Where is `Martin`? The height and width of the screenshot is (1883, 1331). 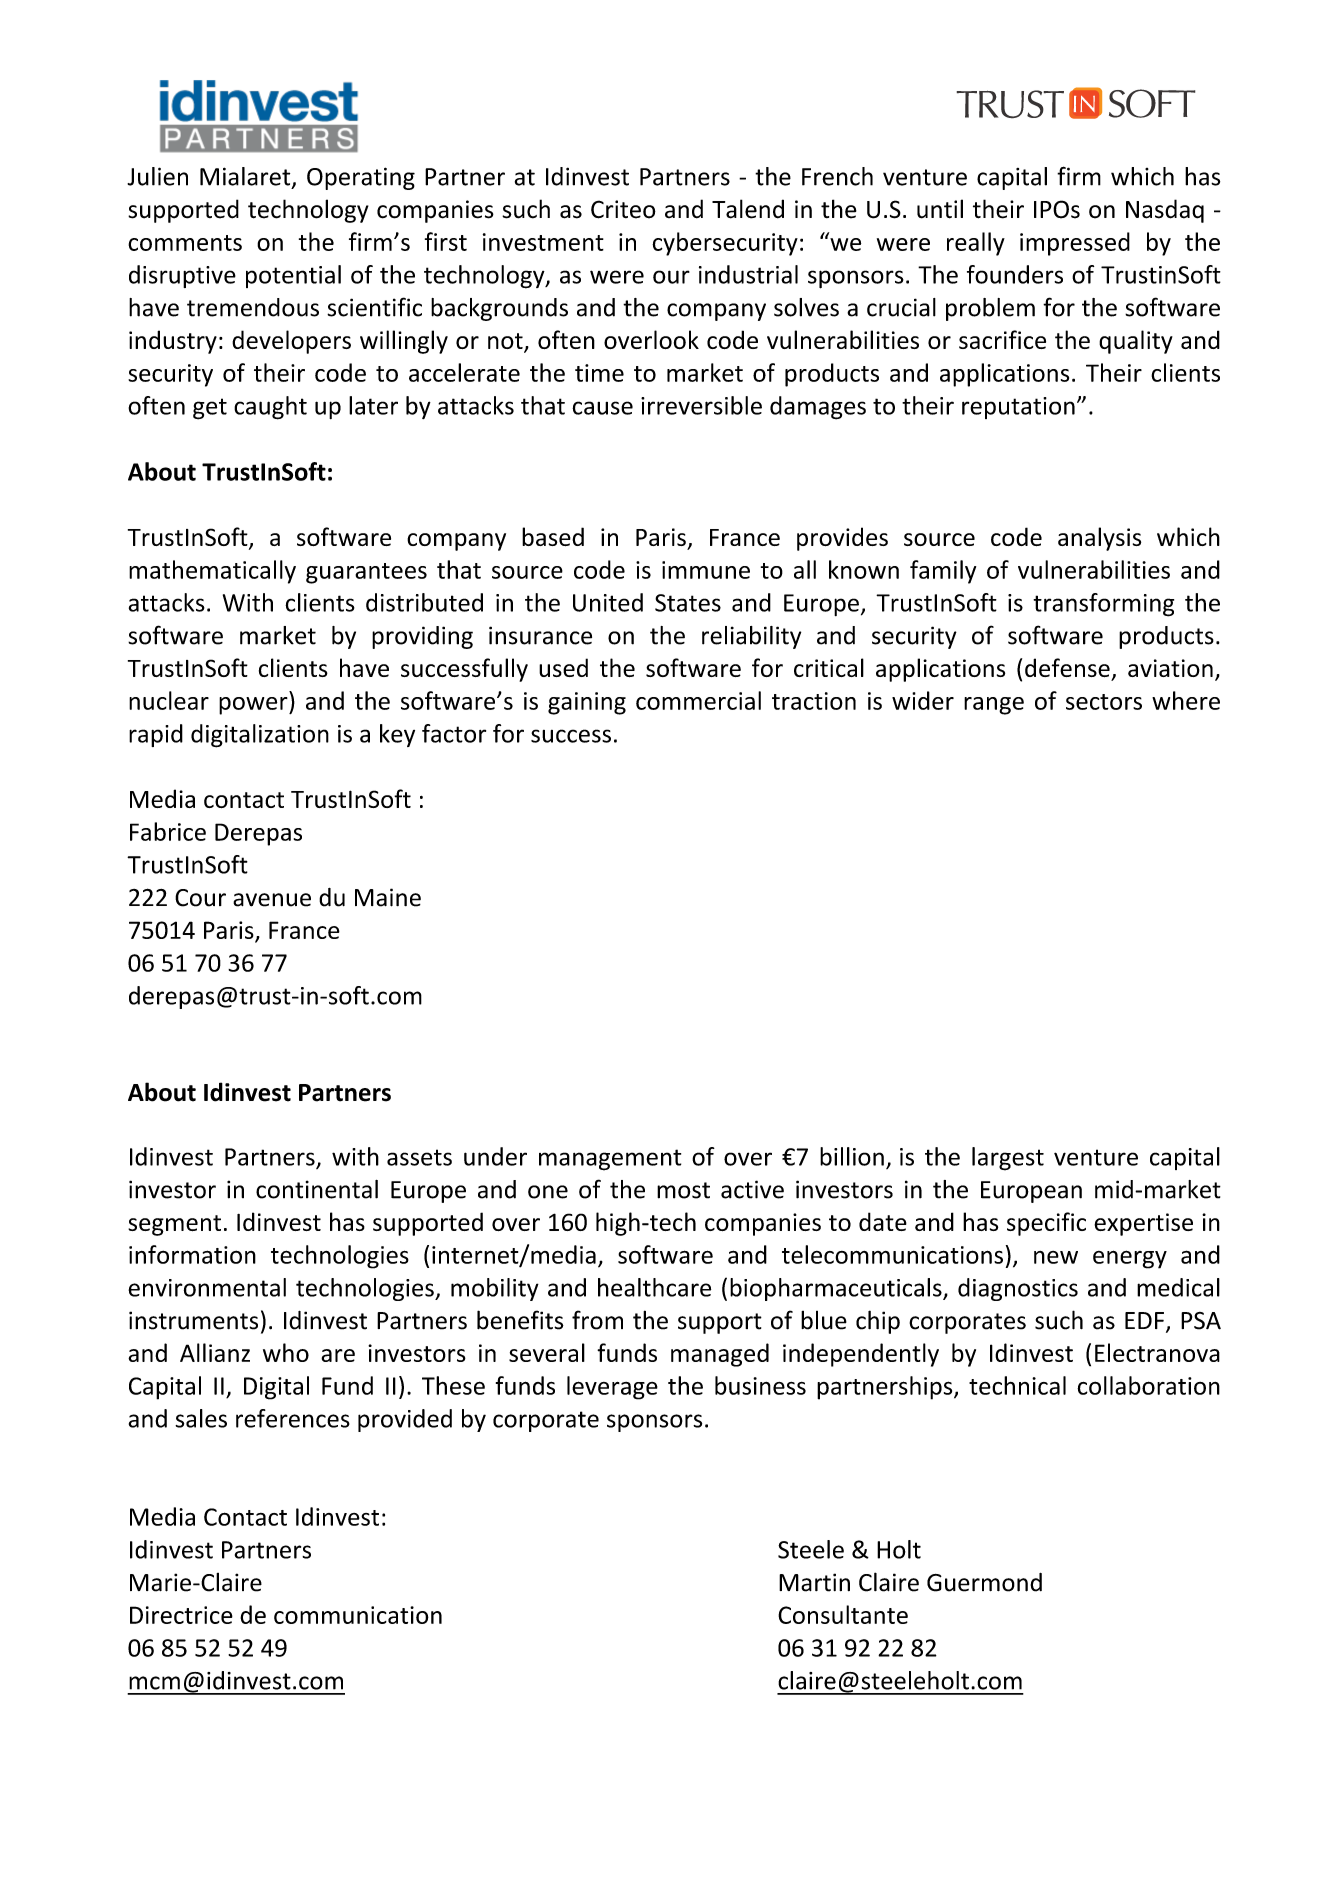 Martin is located at coordinates (814, 1582).
